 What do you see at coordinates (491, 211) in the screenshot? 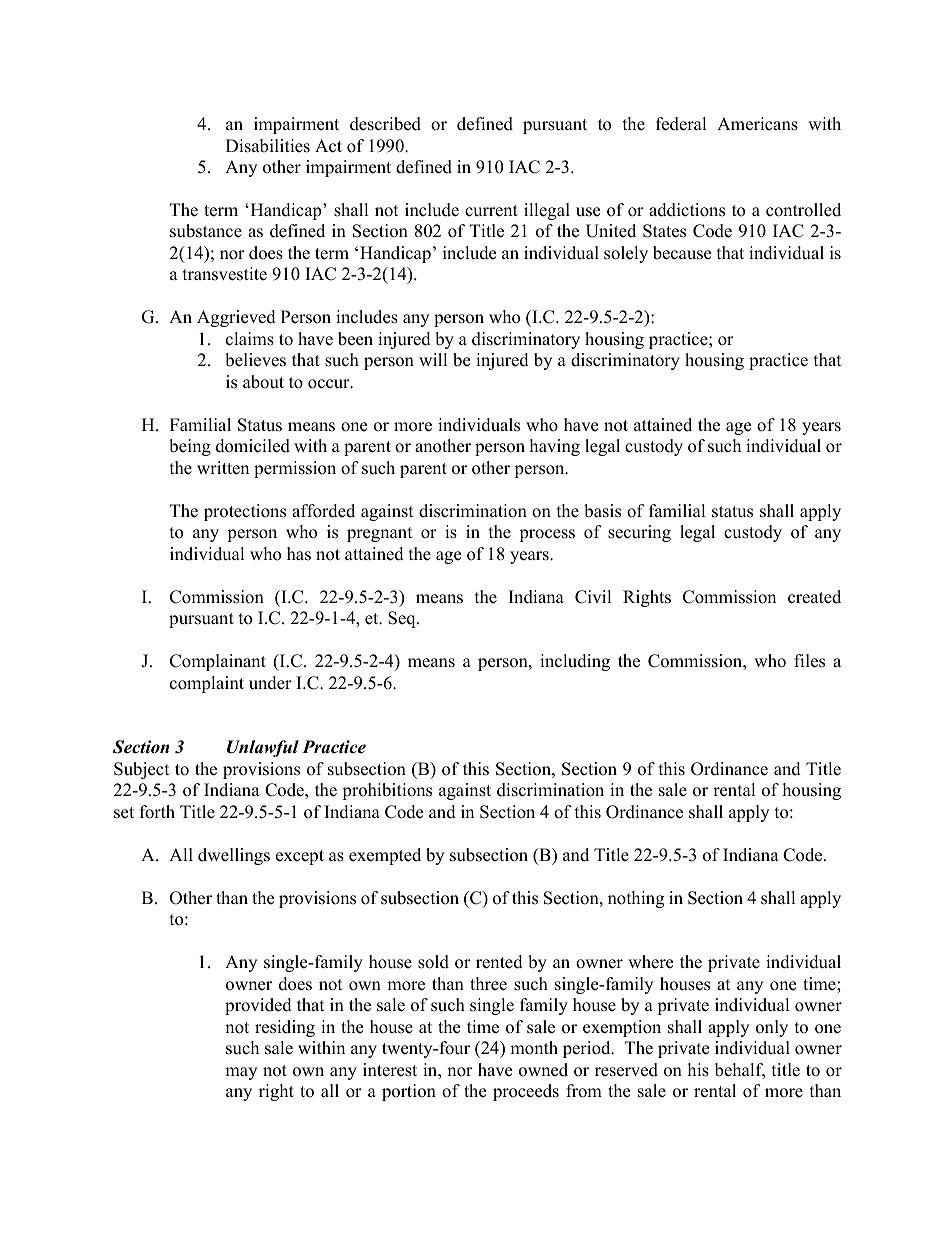
I see `current` at bounding box center [491, 211].
